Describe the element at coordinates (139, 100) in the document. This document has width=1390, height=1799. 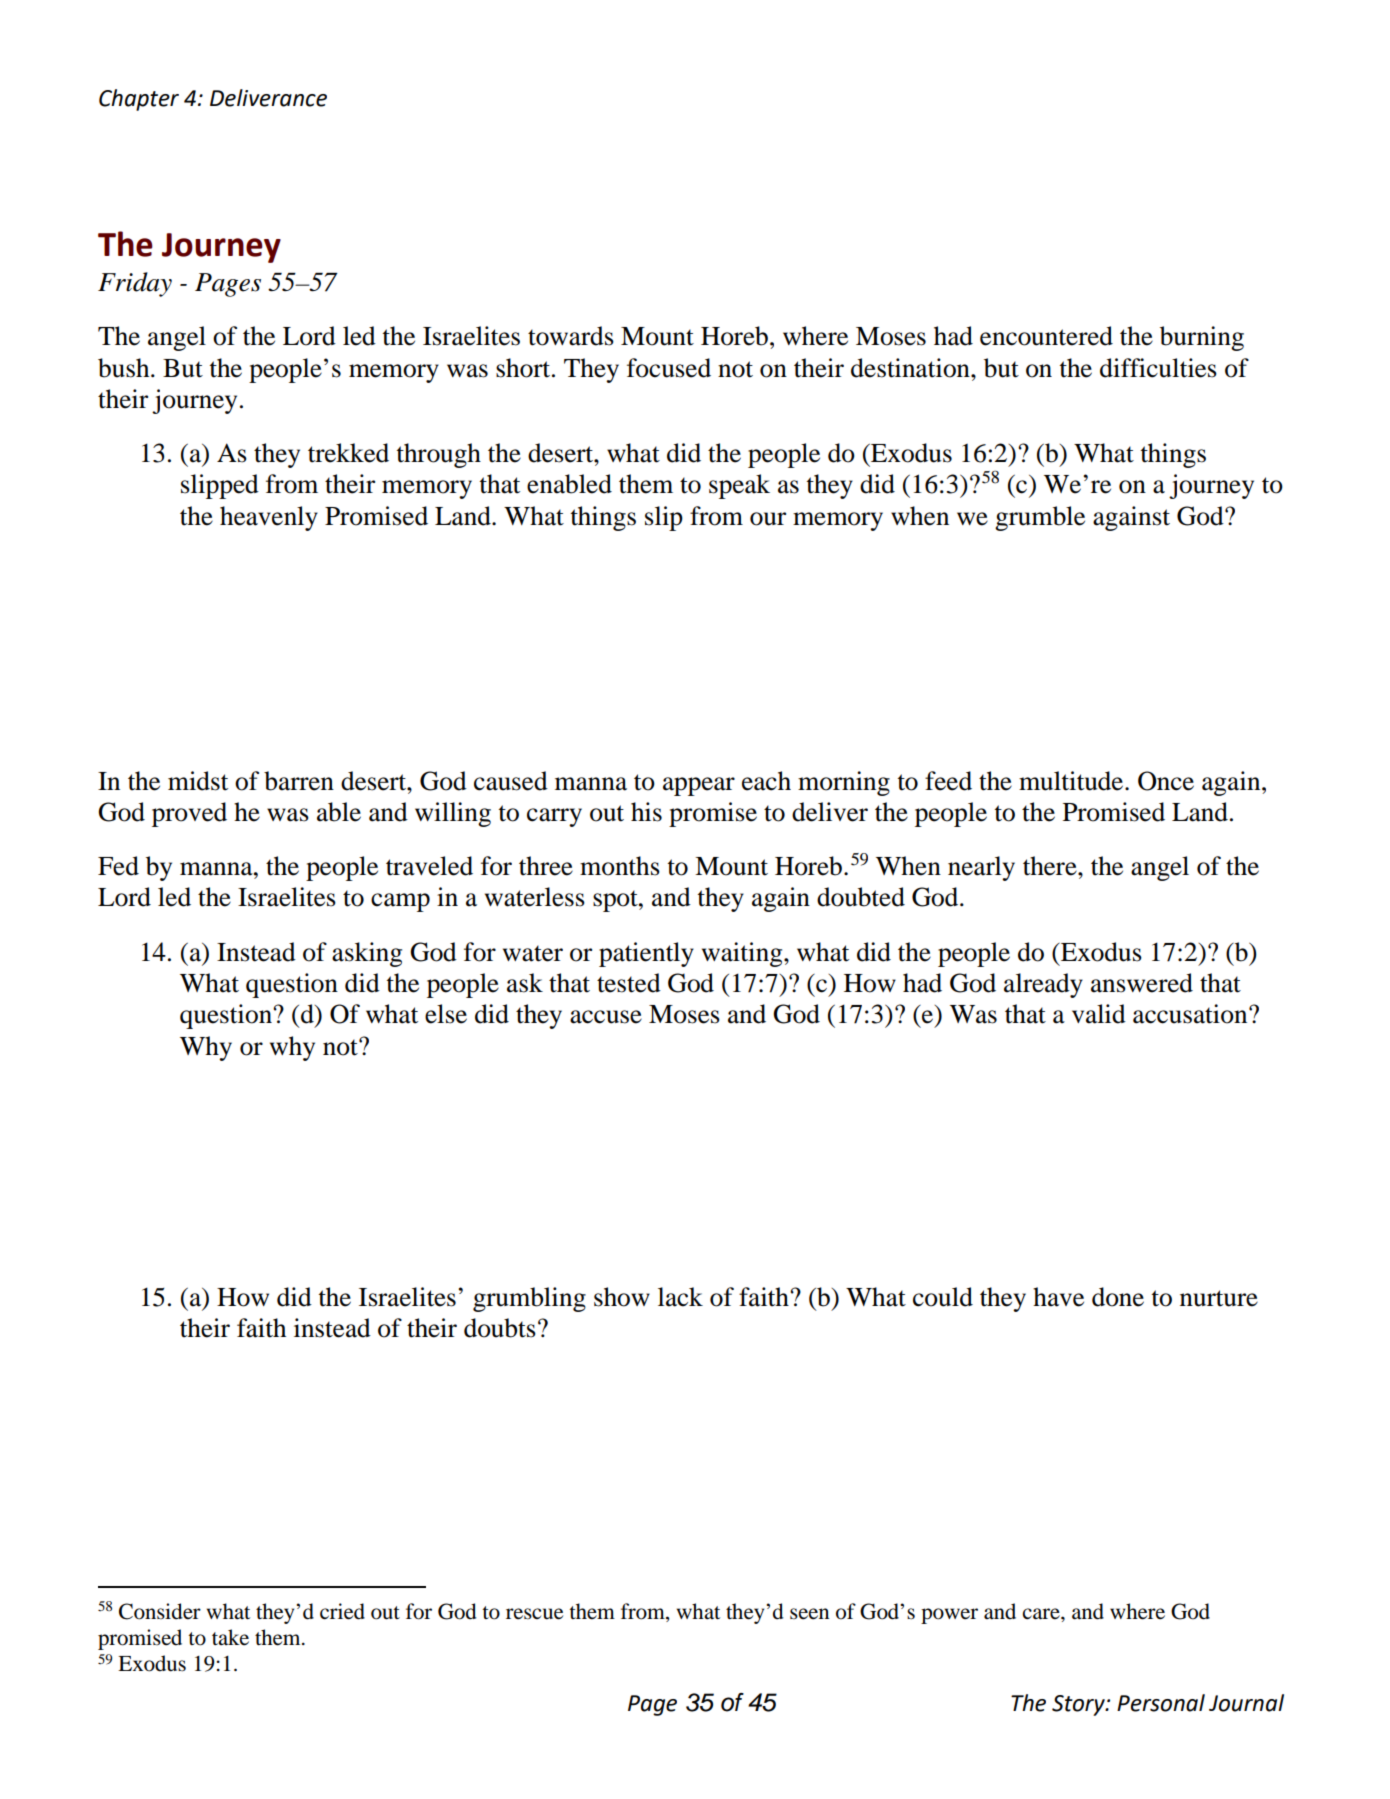
I see `Chapter` at that location.
